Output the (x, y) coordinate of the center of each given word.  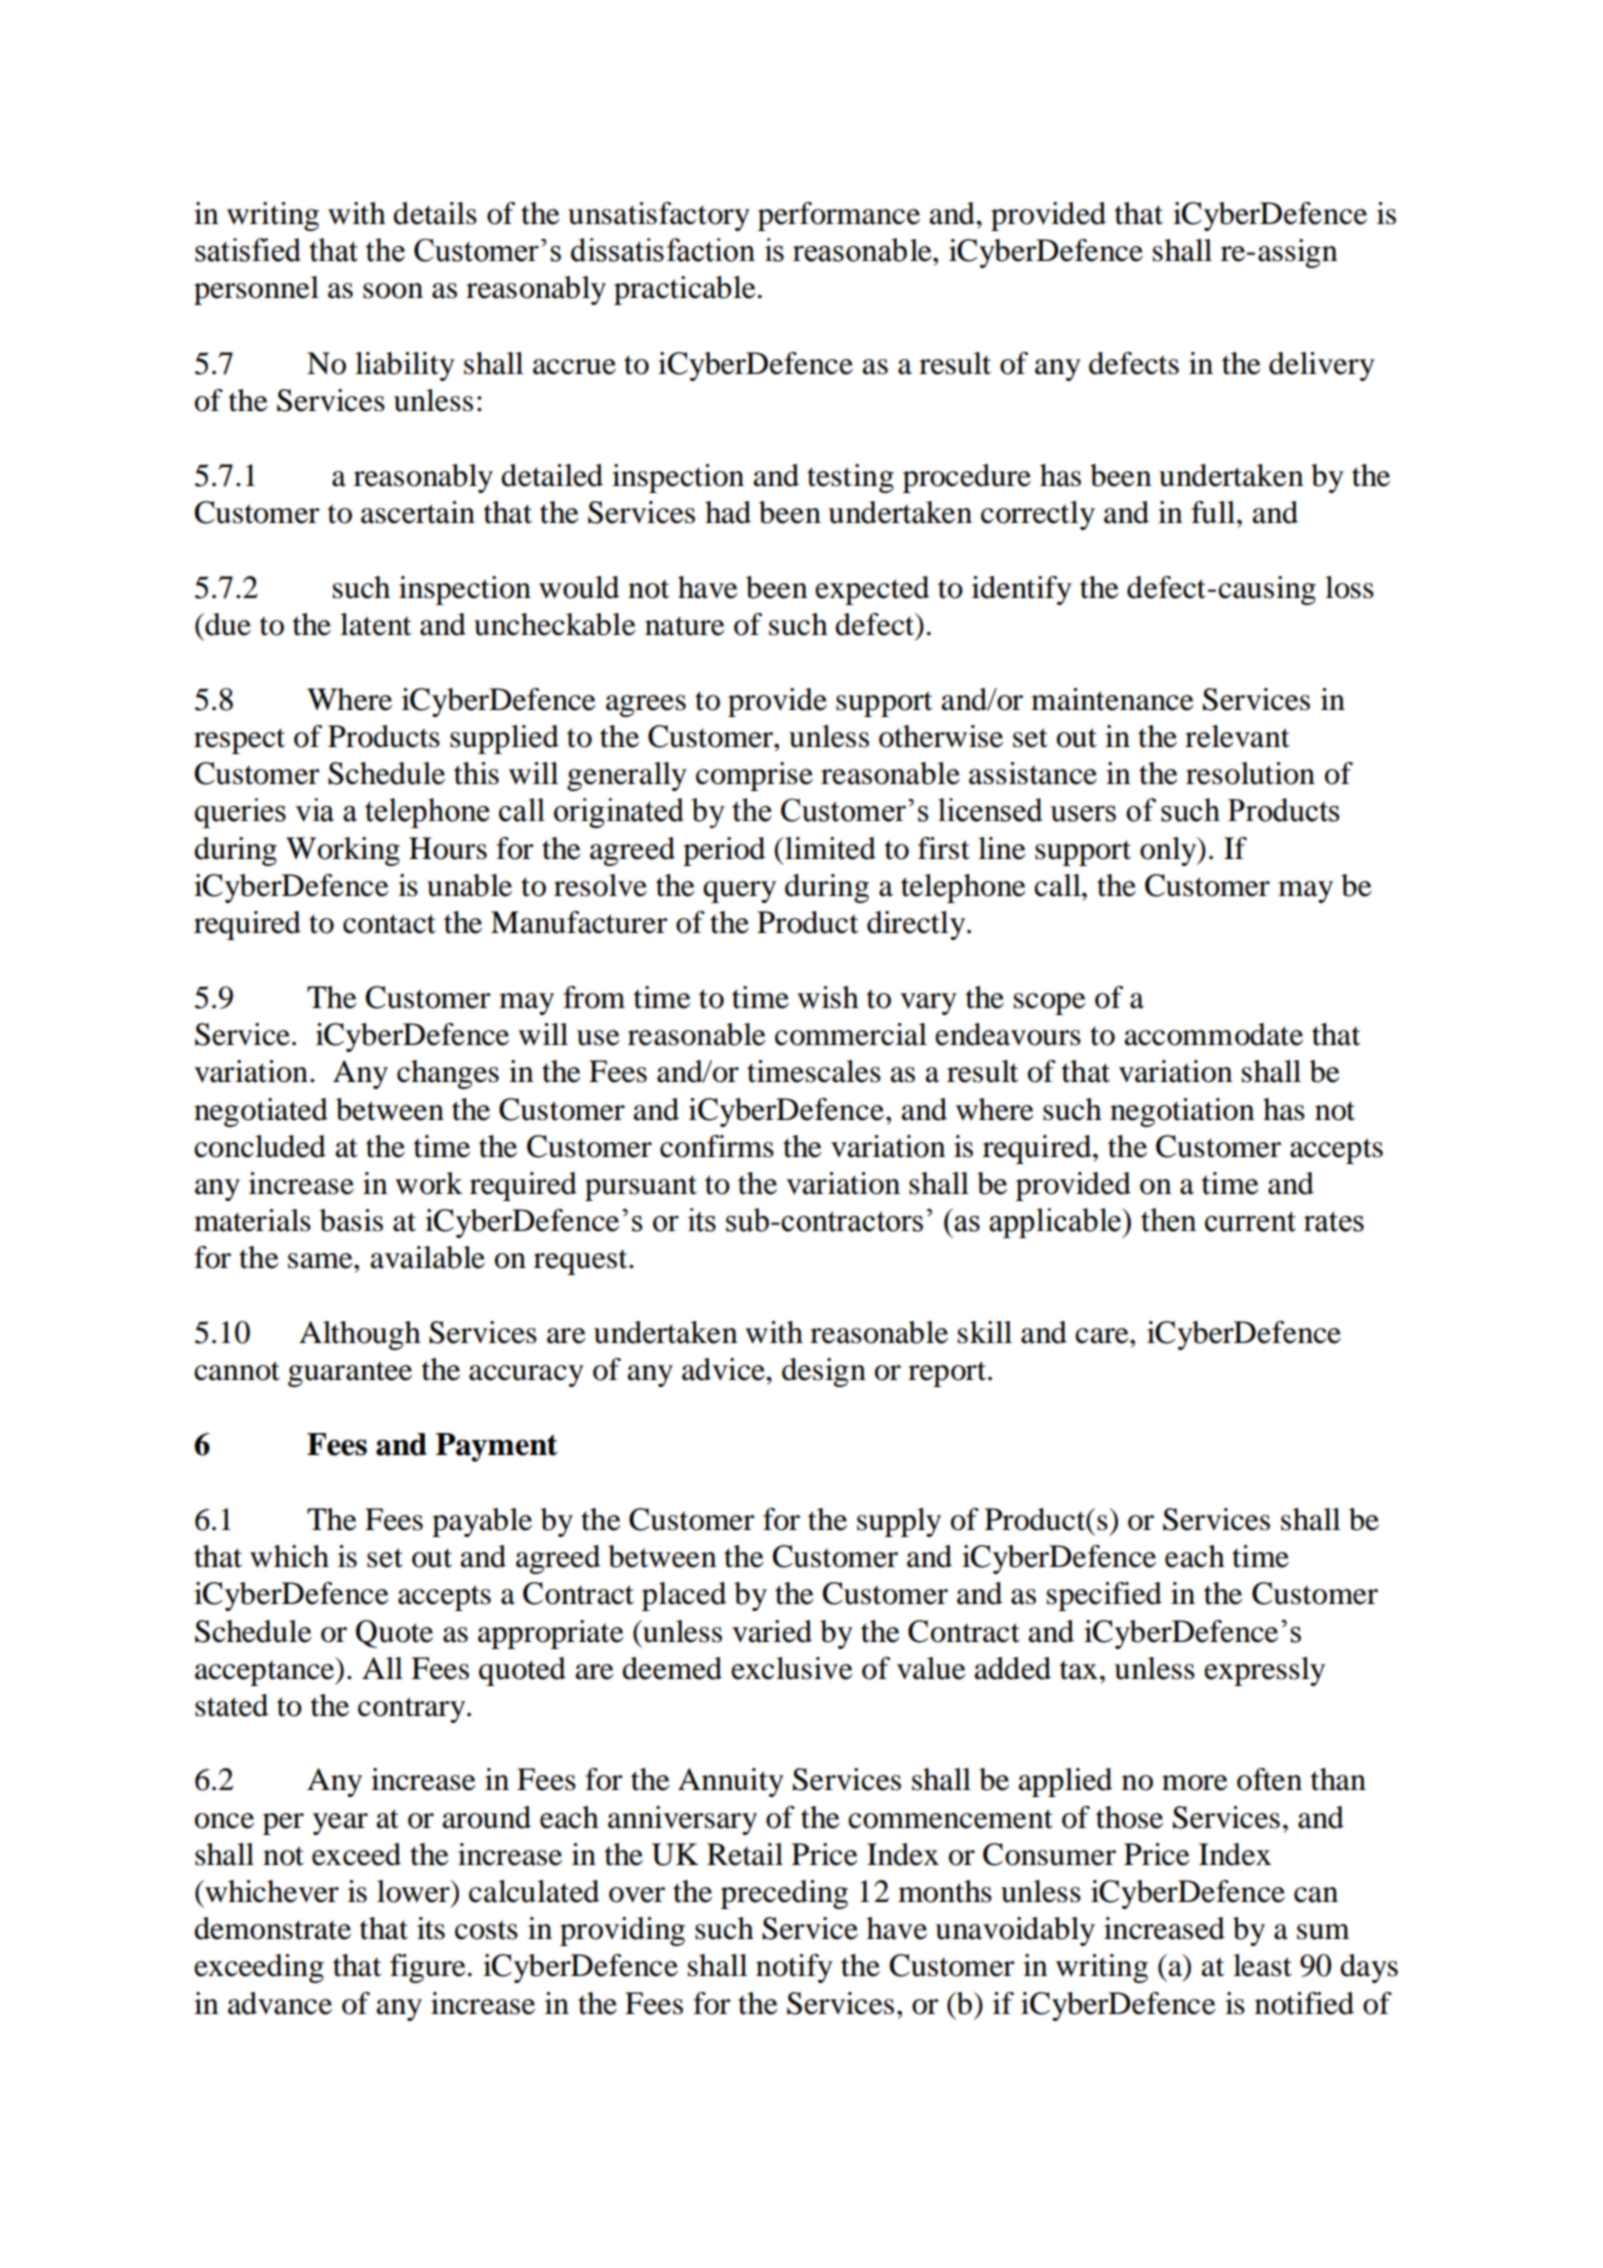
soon (393, 291)
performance (839, 216)
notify (794, 1968)
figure (428, 1968)
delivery (1322, 366)
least (1262, 1965)
